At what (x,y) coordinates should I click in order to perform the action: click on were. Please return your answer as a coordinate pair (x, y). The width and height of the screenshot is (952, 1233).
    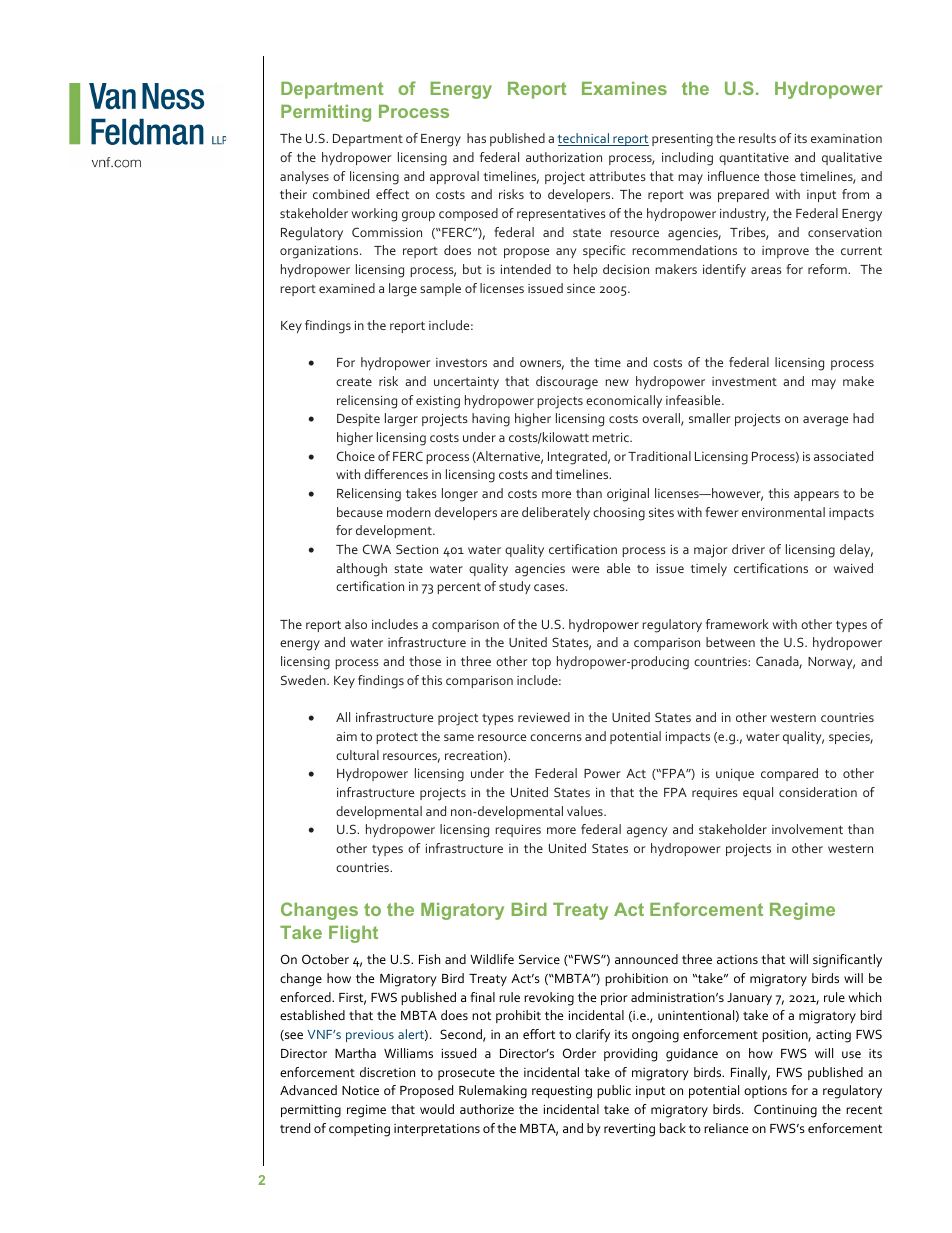
    Looking at the image, I should click on (585, 569).
